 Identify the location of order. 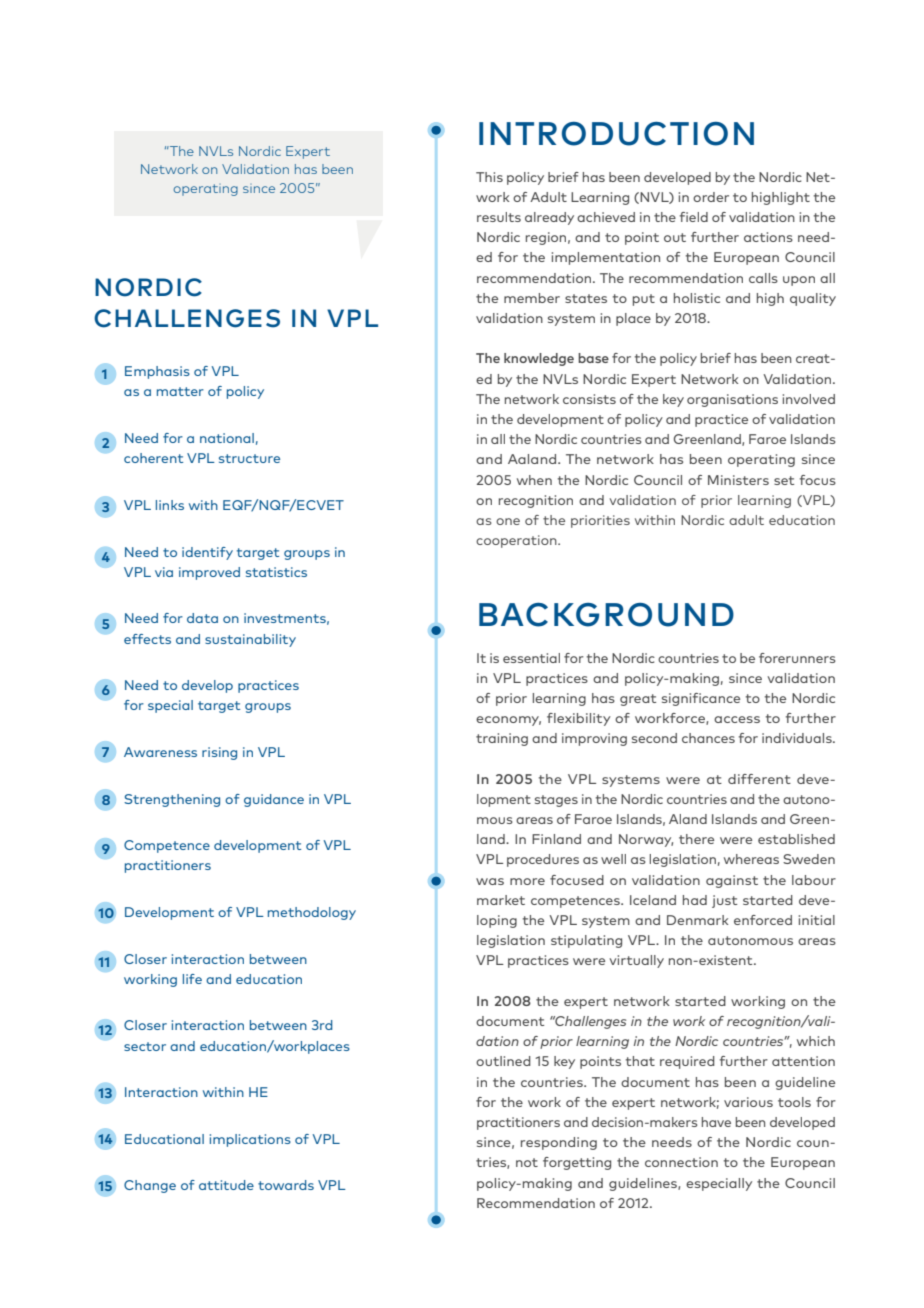
(711, 197).
